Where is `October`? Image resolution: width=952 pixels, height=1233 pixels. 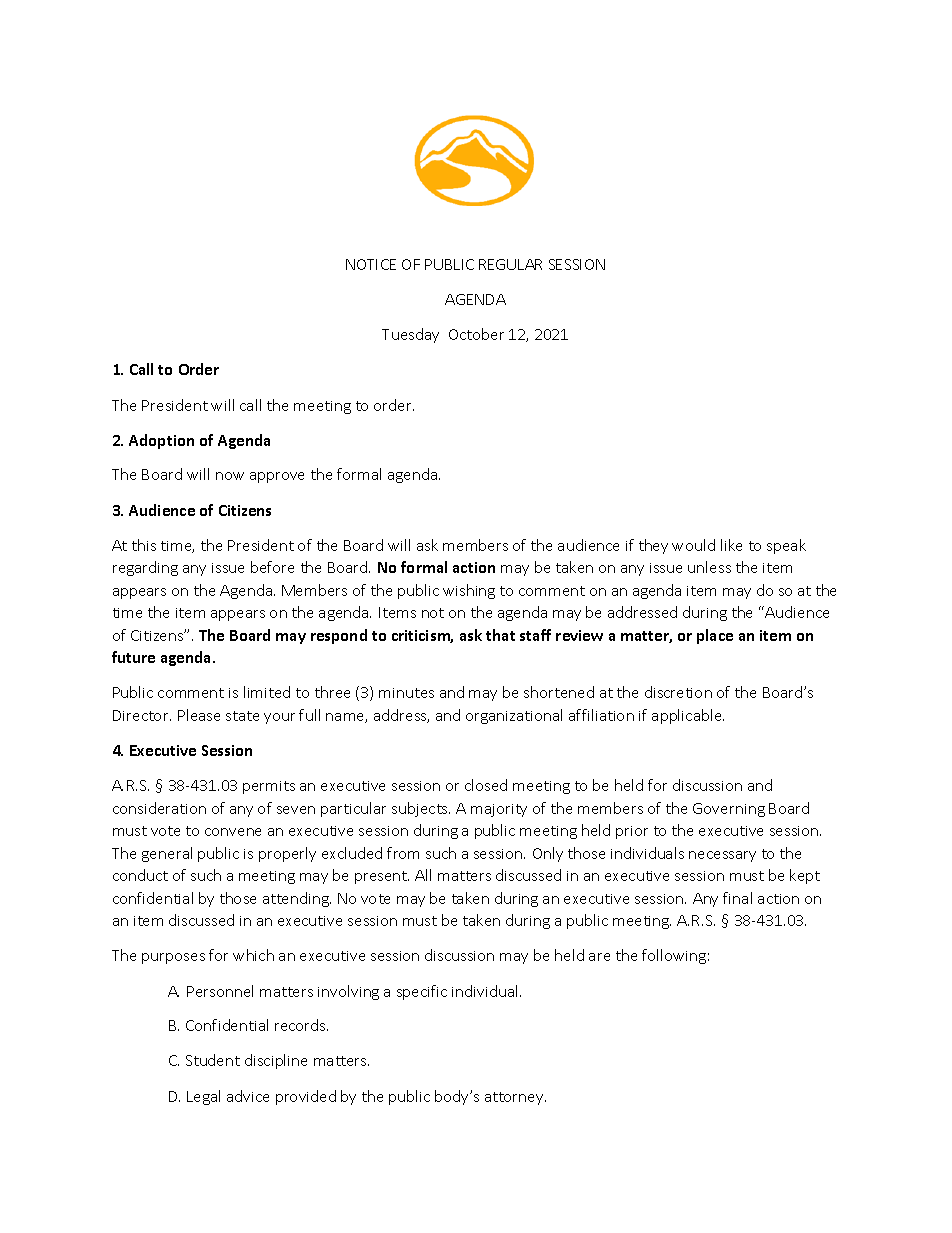 October is located at coordinates (476, 334).
